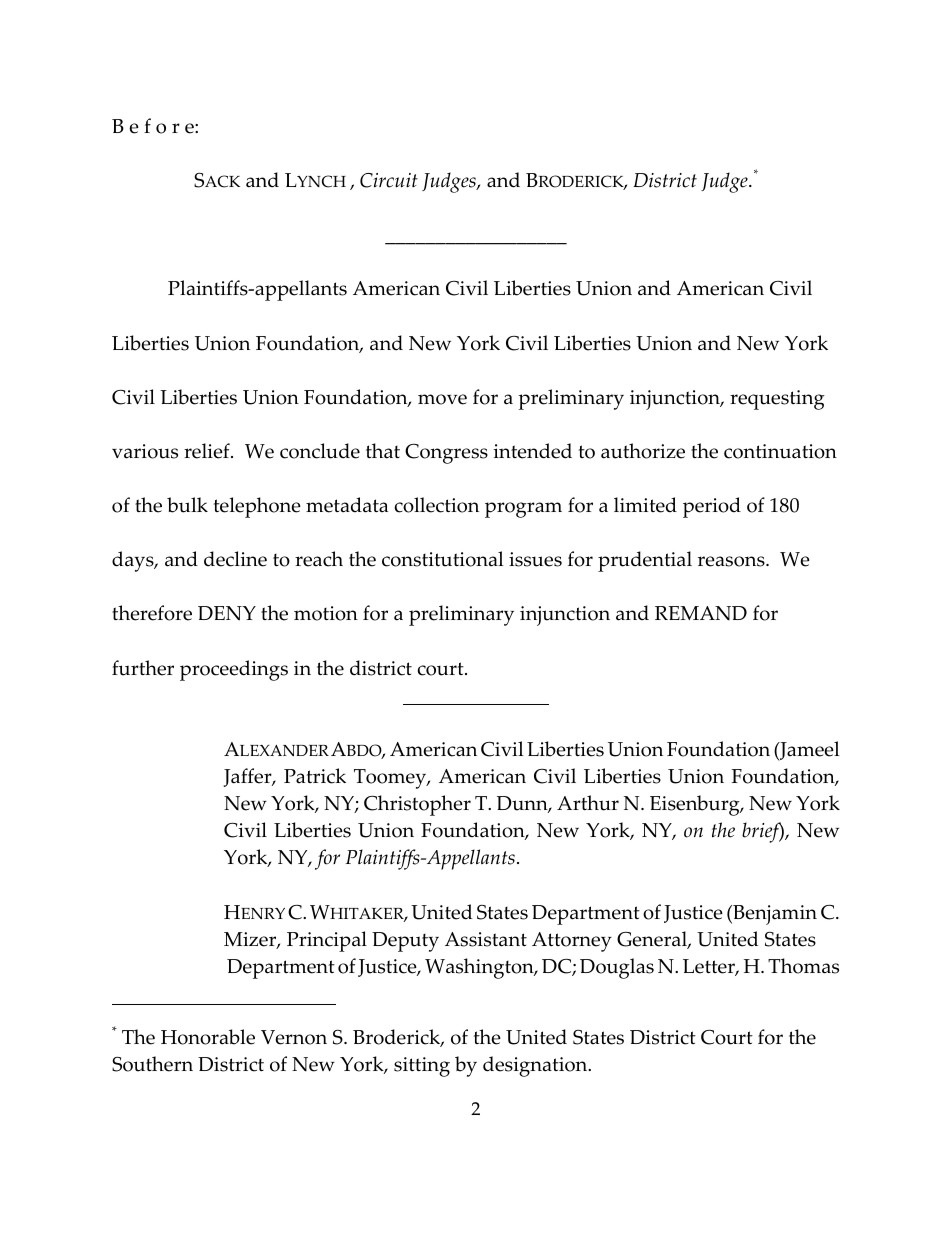 The height and width of the screenshot is (1233, 952). Describe the element at coordinates (389, 180) in the screenshot. I see `Circuit` at that location.
